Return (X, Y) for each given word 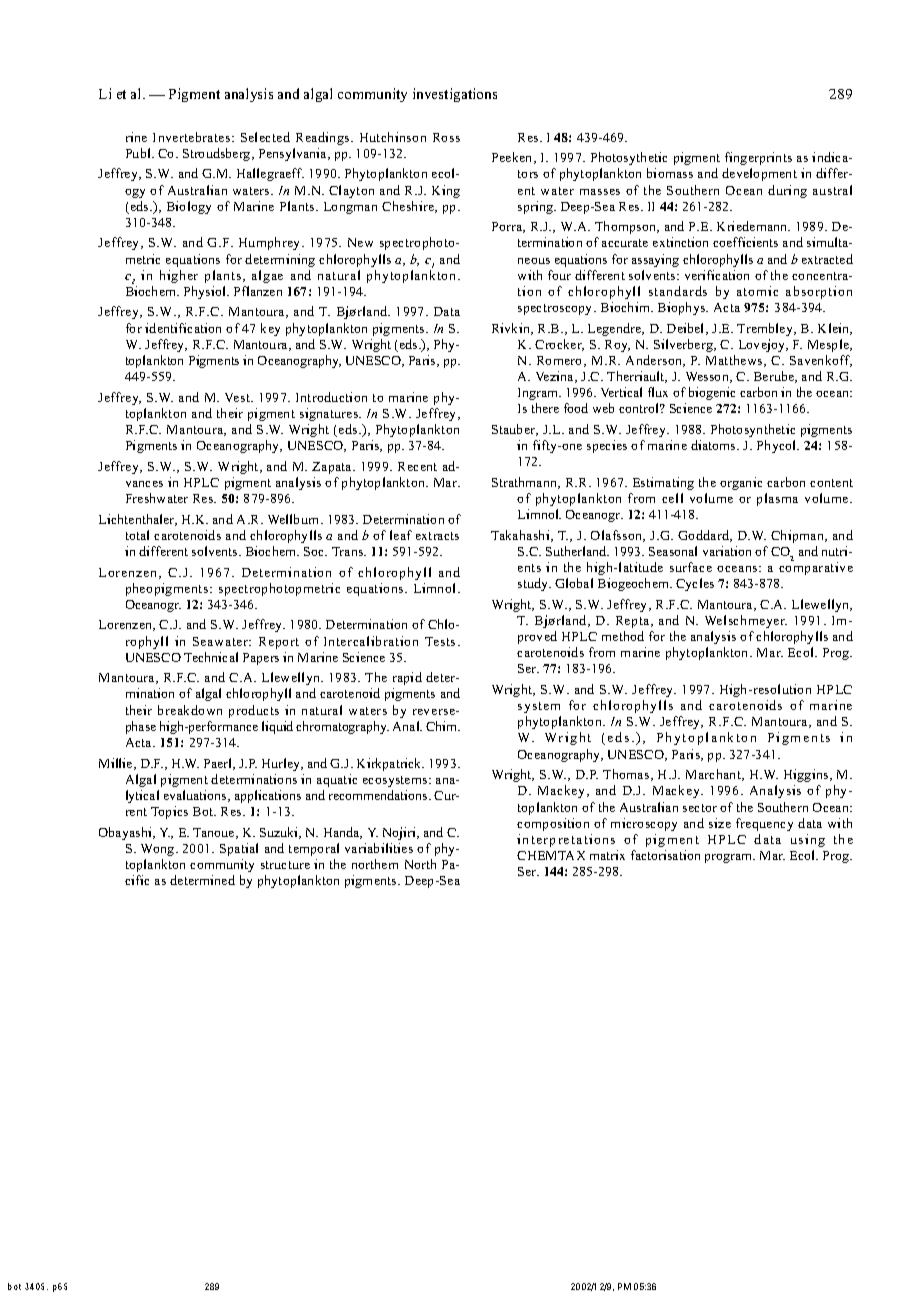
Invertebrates (193, 137)
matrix (607, 855)
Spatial (239, 849)
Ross (446, 137)
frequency (764, 824)
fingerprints (758, 158)
